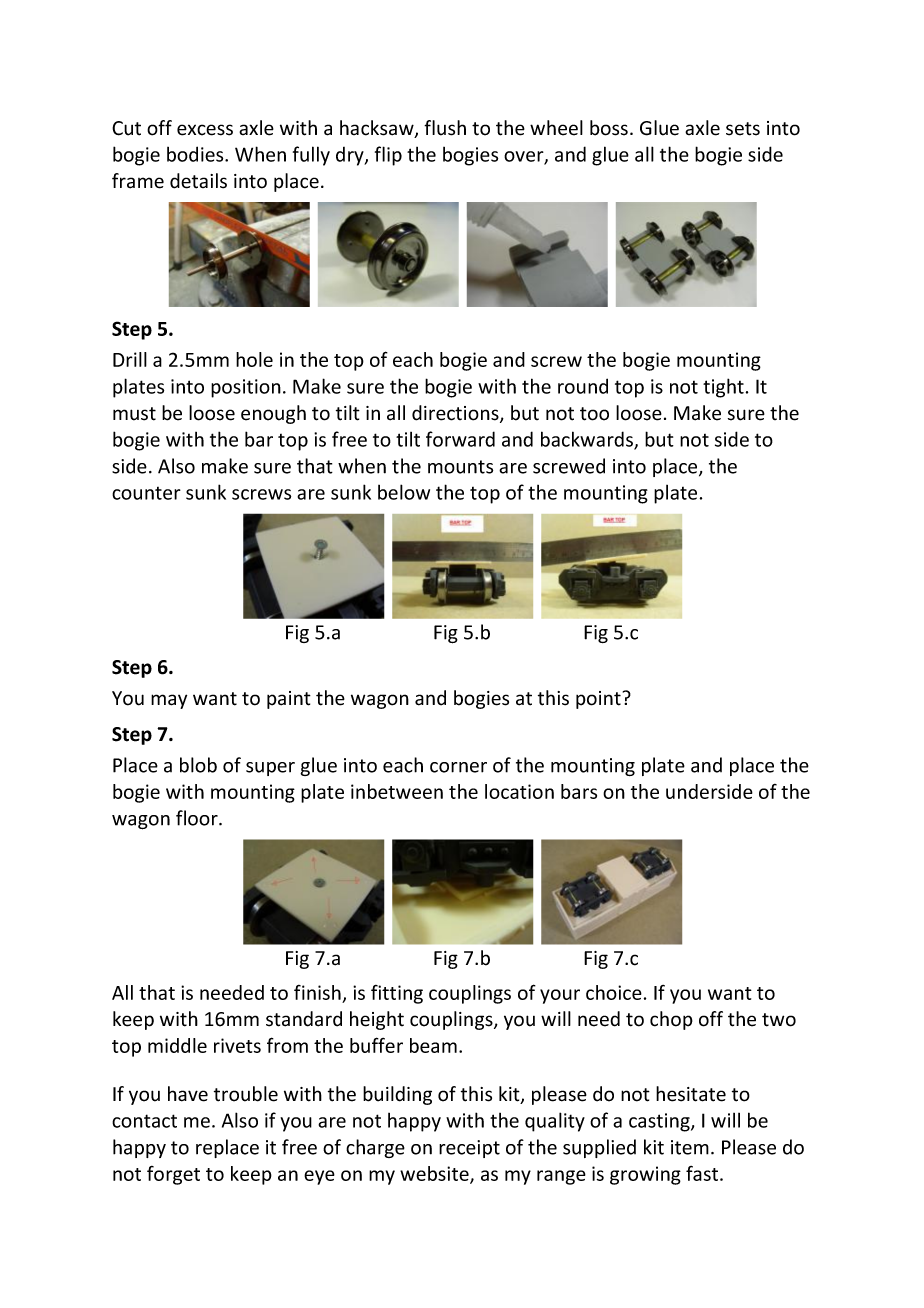 The width and height of the screenshot is (924, 1308). What do you see at coordinates (690, 1147) in the screenshot?
I see `item` at bounding box center [690, 1147].
